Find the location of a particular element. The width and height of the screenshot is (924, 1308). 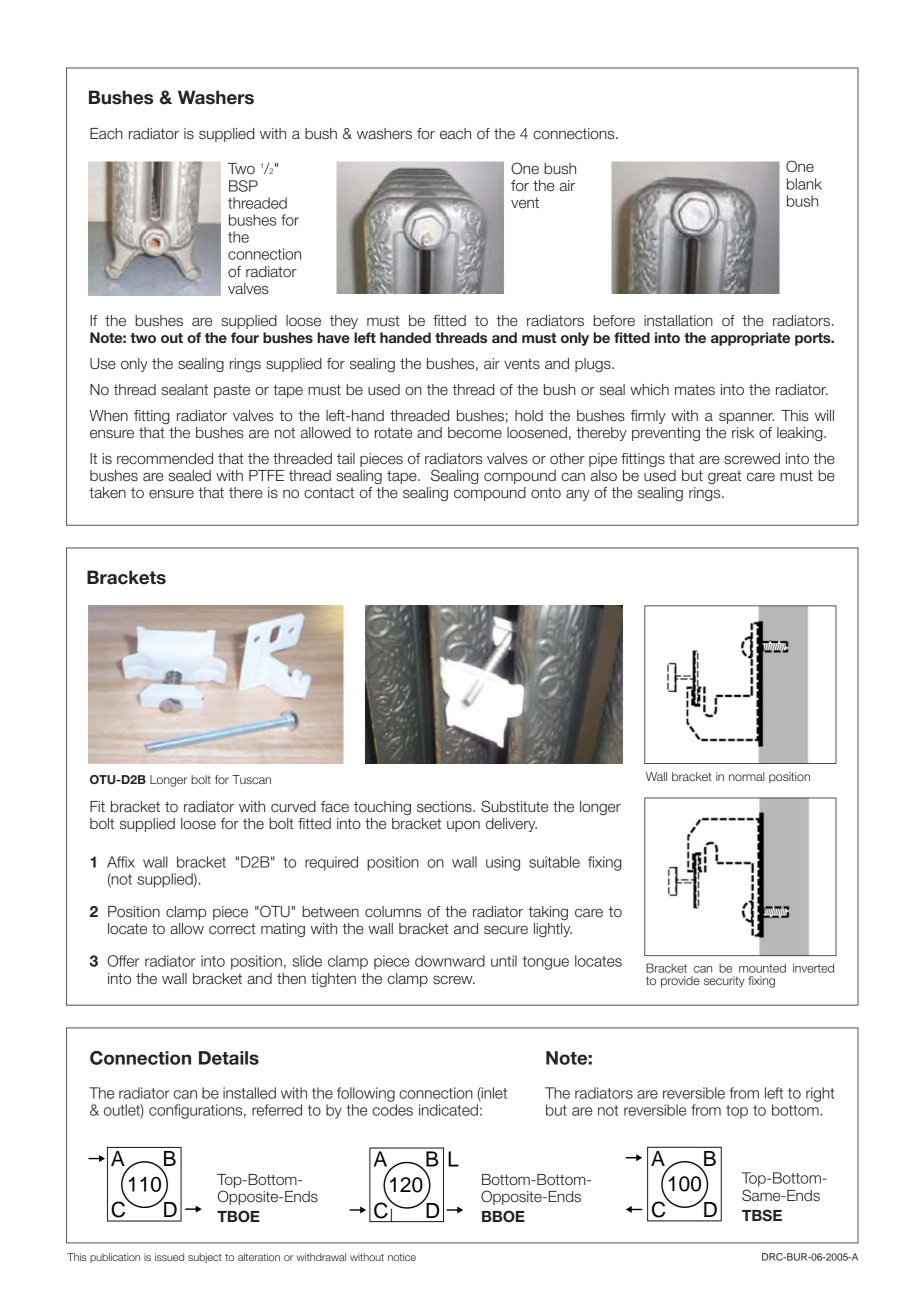

BSP is located at coordinates (243, 186).
